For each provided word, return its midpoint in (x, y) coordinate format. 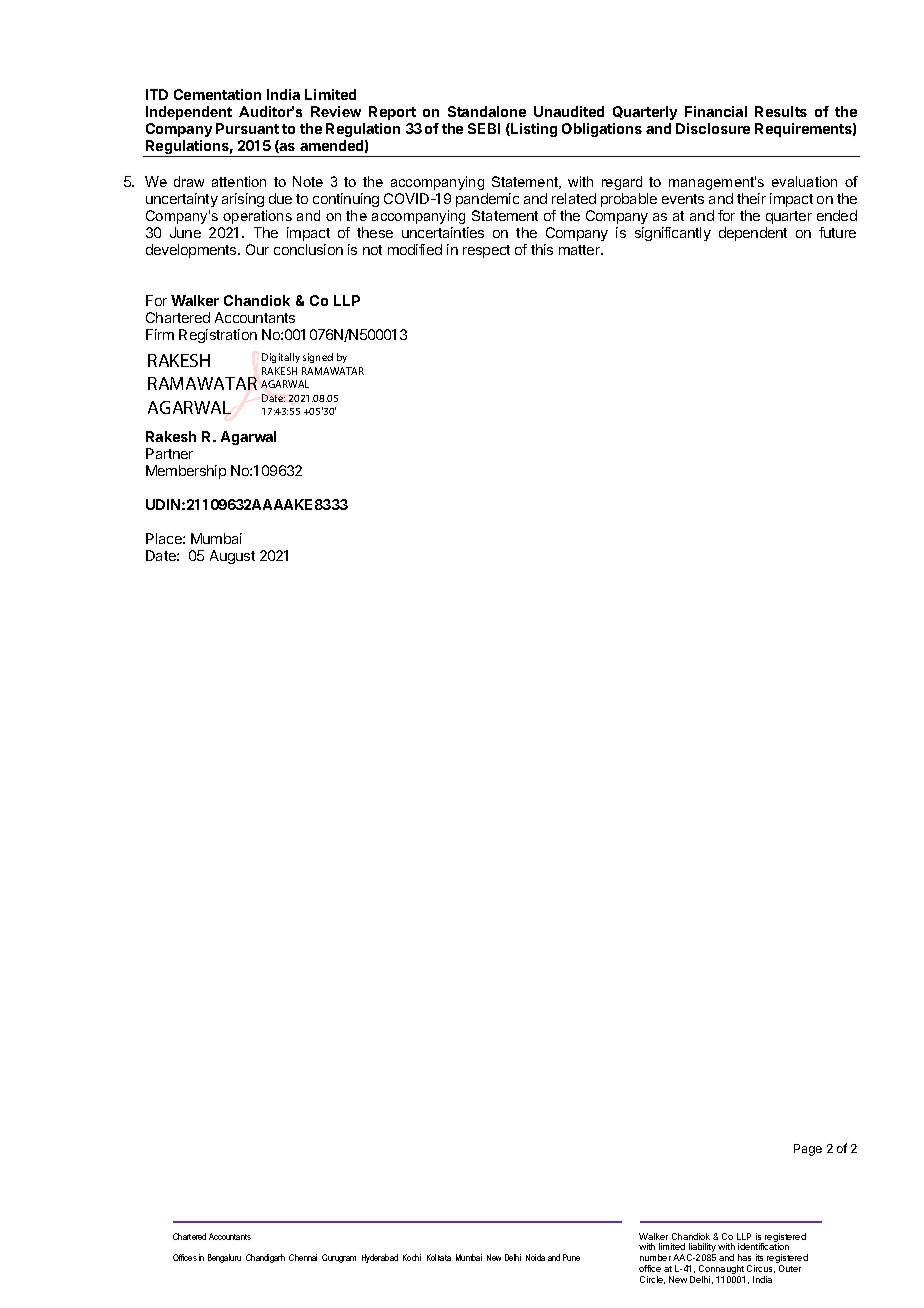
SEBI (484, 128)
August (232, 557)
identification (763, 1246)
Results (781, 111)
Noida (535, 1257)
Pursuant (247, 128)
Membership (186, 472)
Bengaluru (224, 1258)
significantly (673, 234)
